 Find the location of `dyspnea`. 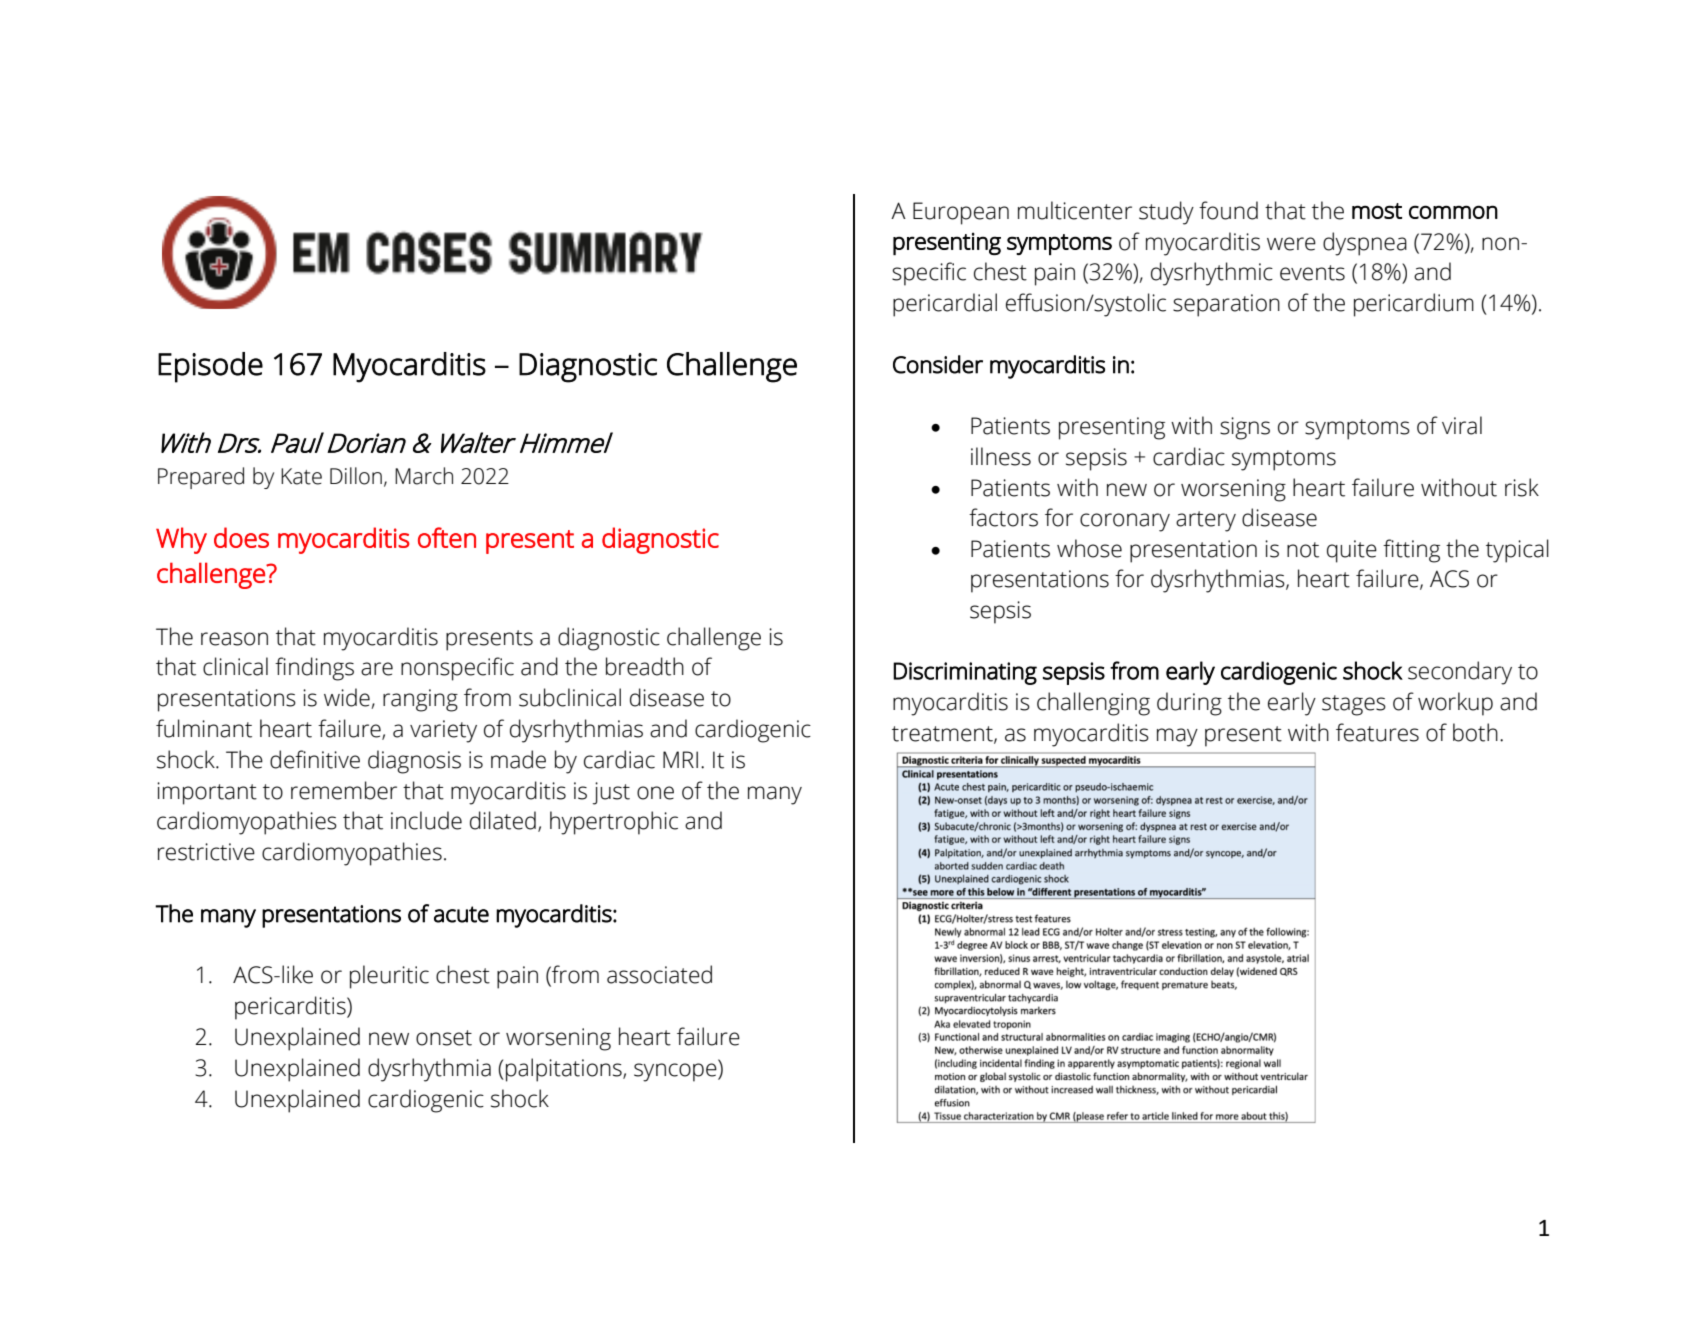

dyspnea is located at coordinates (1365, 244).
